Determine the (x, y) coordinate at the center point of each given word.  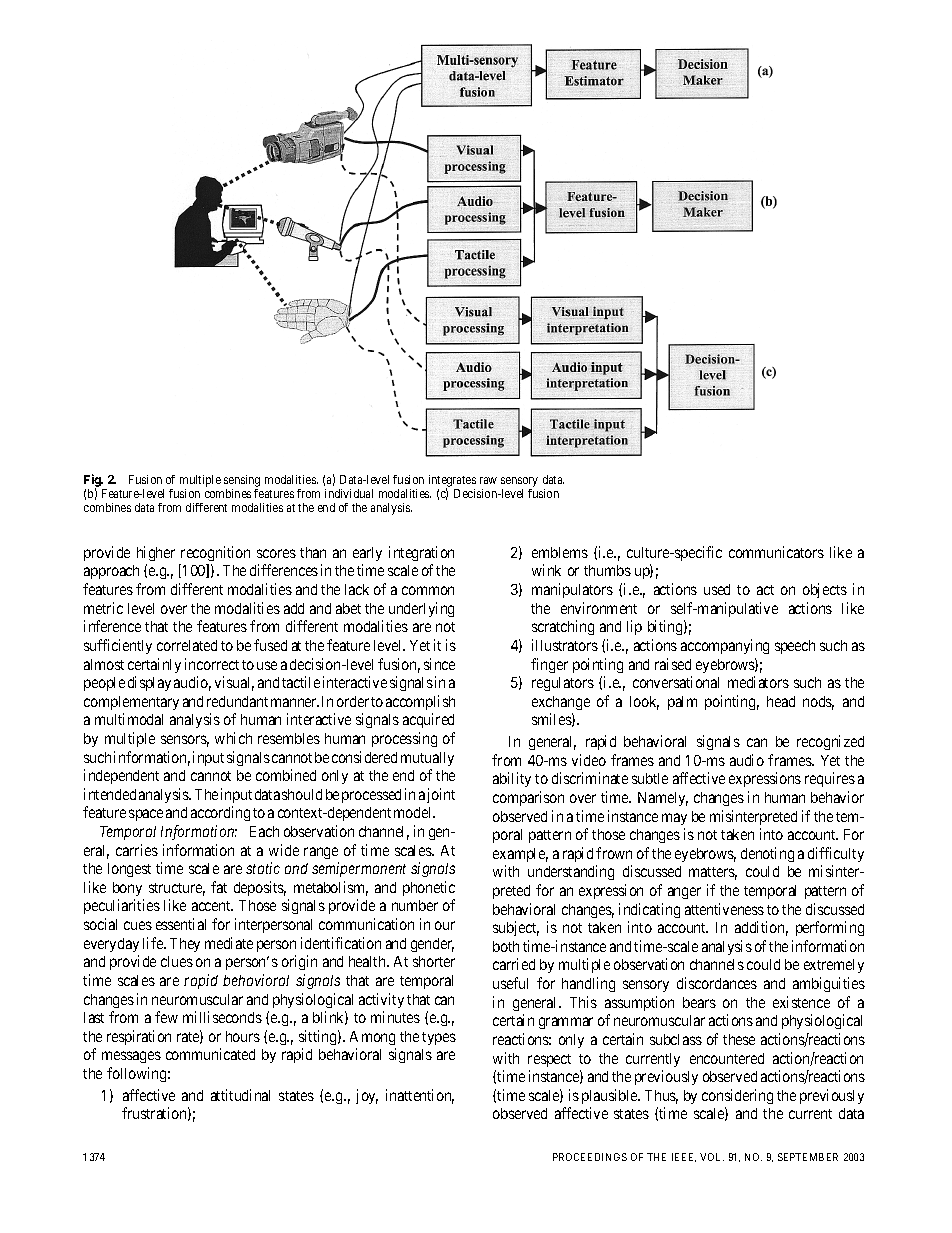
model (414, 812)
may (674, 819)
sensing (242, 482)
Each (264, 831)
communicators (776, 552)
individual (349, 493)
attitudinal (240, 1095)
